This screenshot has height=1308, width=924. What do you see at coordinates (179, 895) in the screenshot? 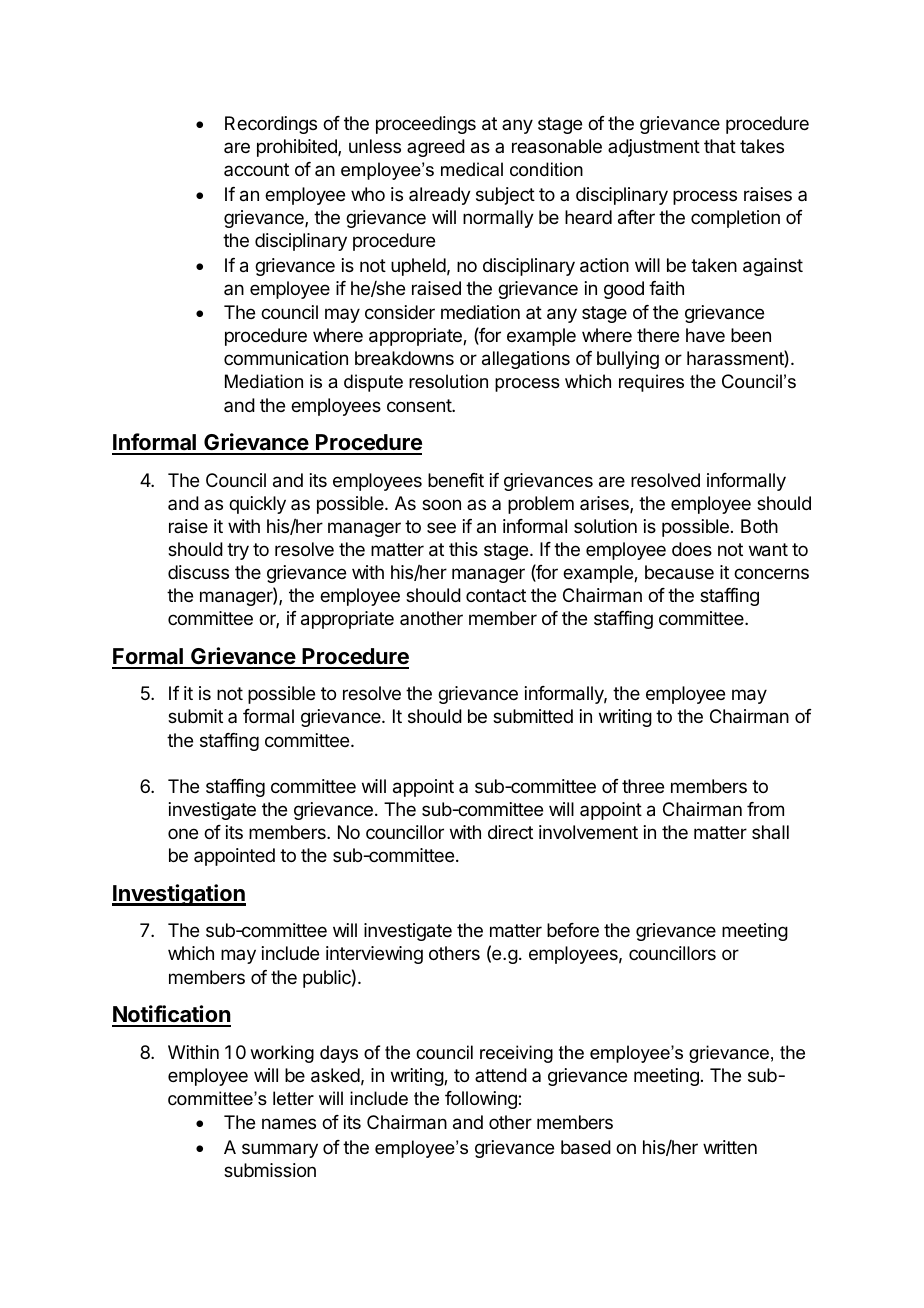
I see `Investigation` at bounding box center [179, 895].
